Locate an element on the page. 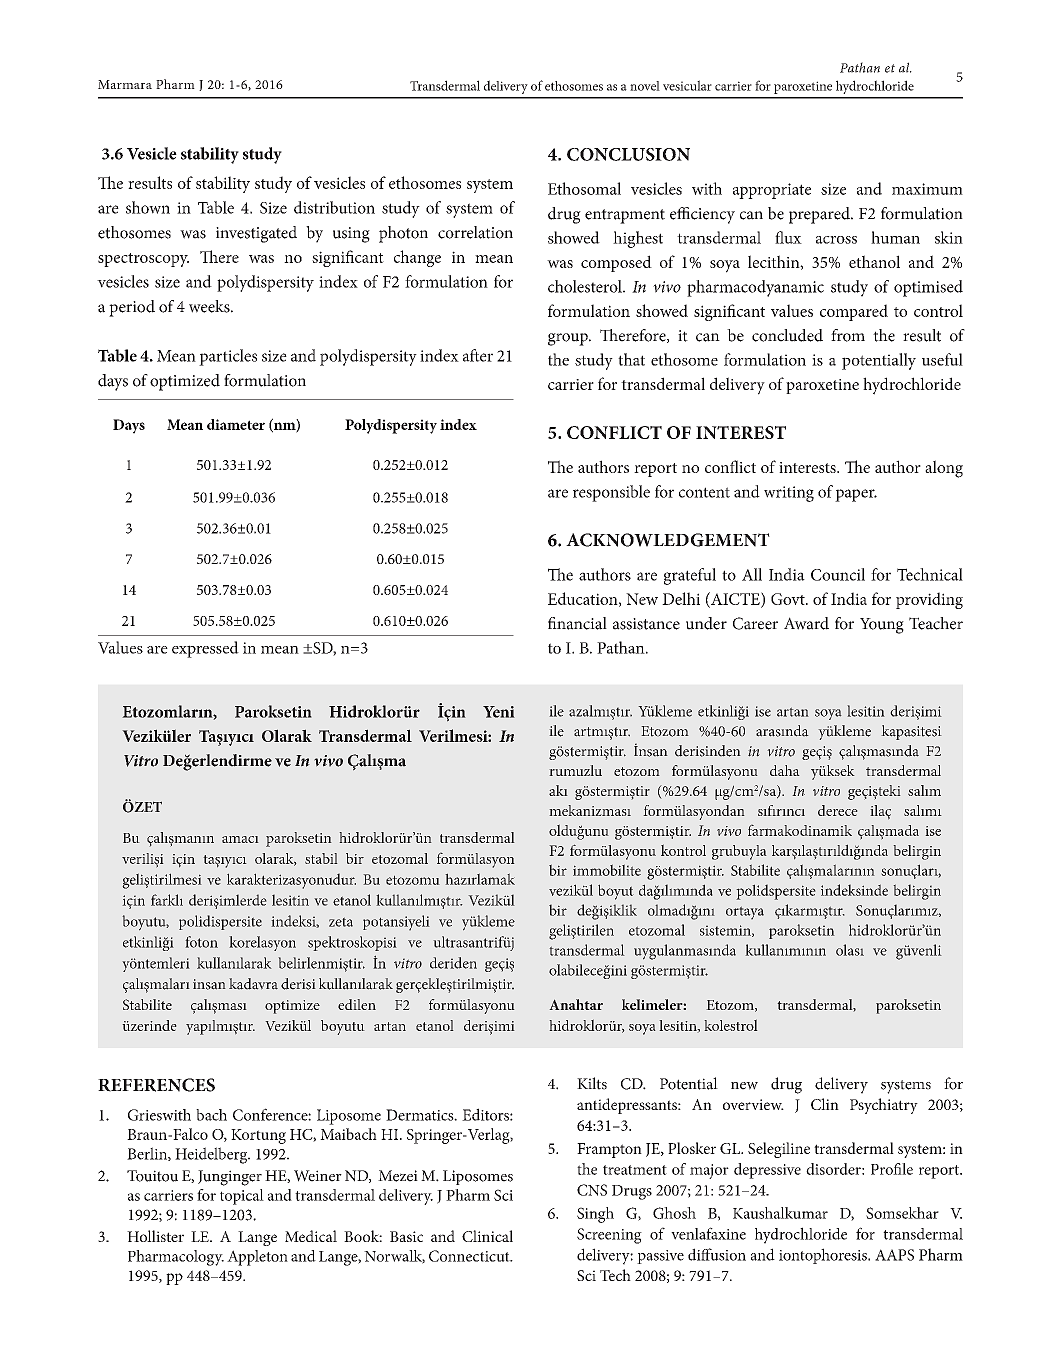 The height and width of the page is (1369, 1051). Singh is located at coordinates (595, 1215).
